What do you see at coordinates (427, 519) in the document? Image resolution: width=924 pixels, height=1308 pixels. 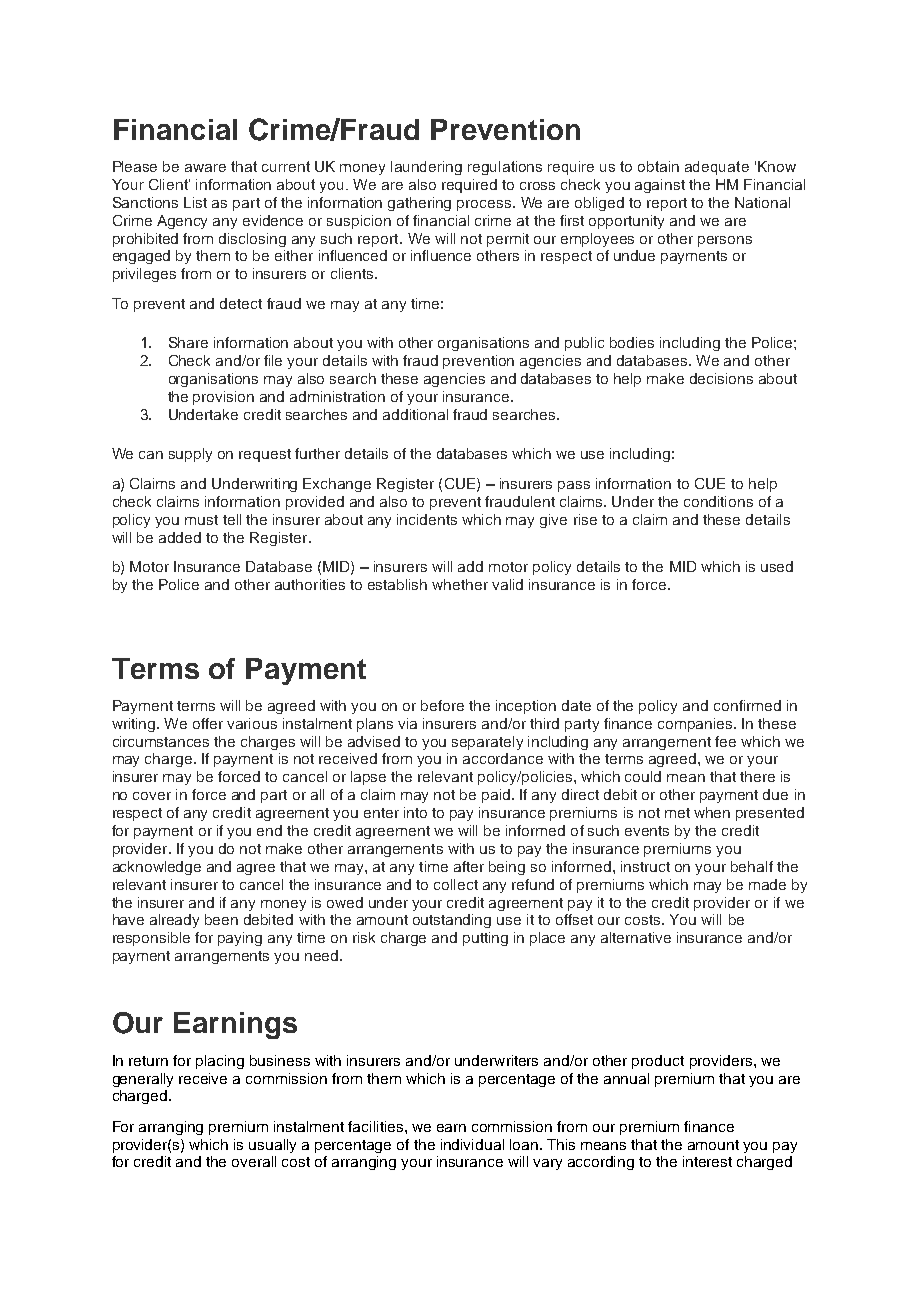 I see `incidents` at bounding box center [427, 519].
